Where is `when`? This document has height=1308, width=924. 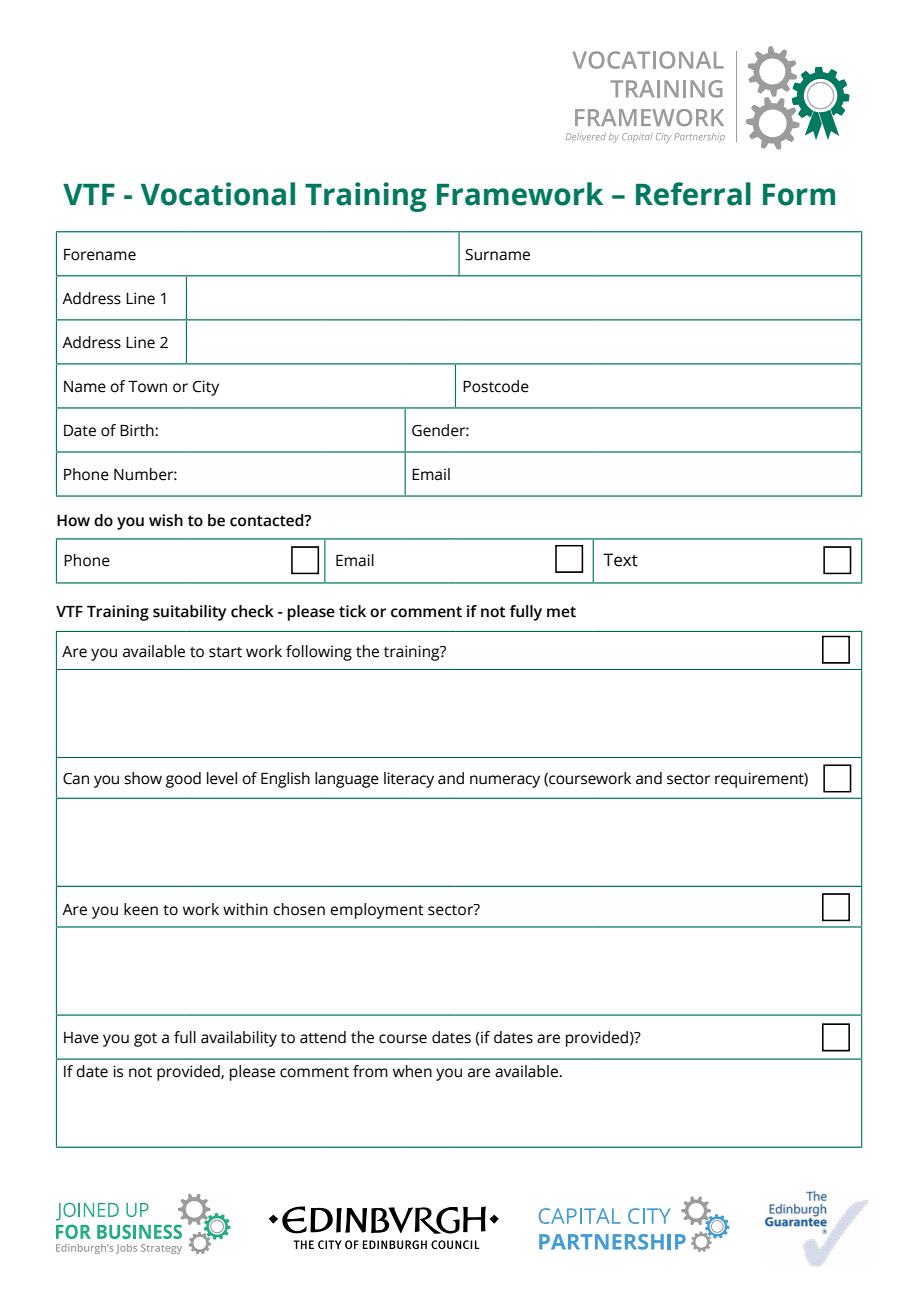
when is located at coordinates (412, 1071).
